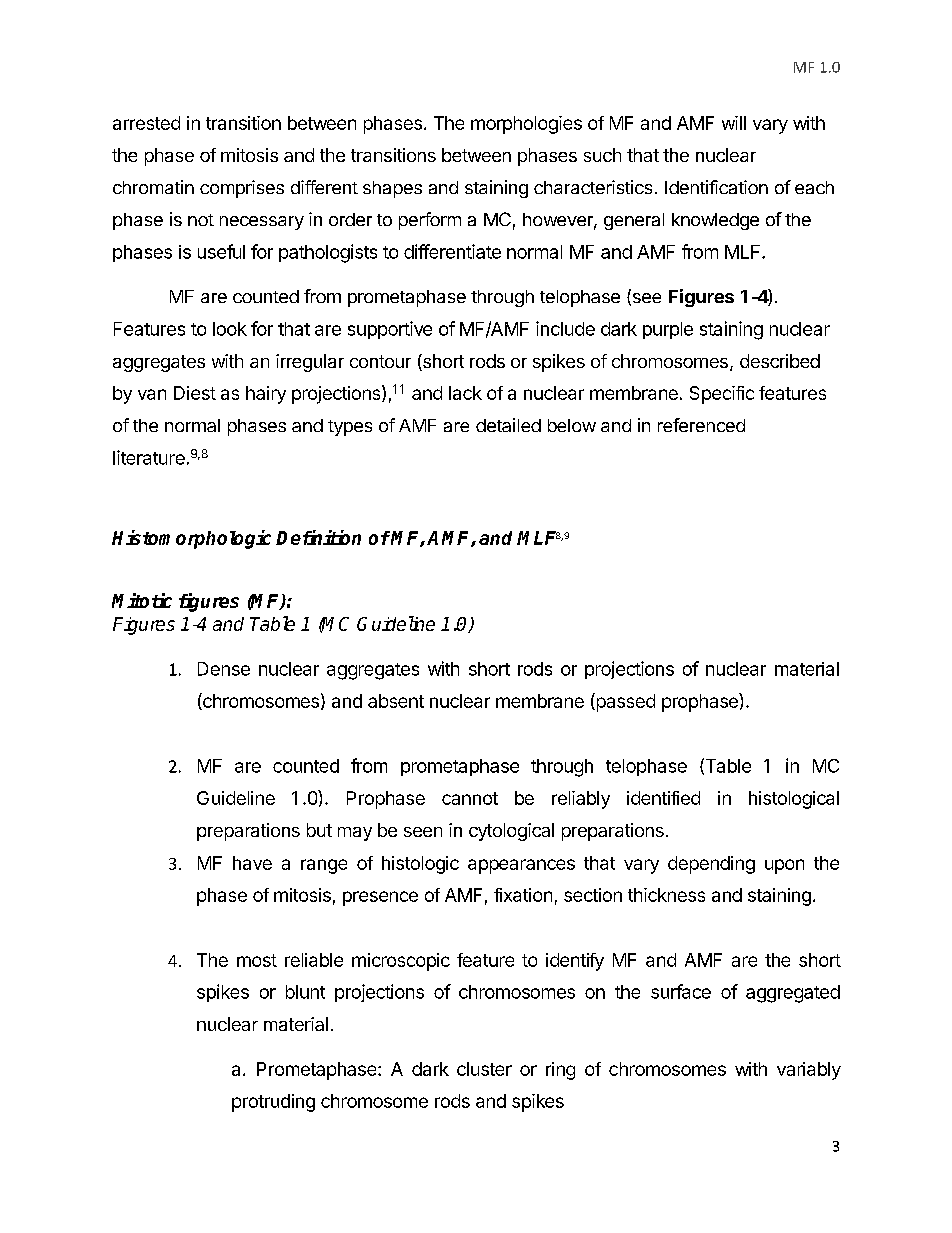 This screenshot has width=952, height=1233. Describe the element at coordinates (484, 1069) in the screenshot. I see `cluster` at that location.
